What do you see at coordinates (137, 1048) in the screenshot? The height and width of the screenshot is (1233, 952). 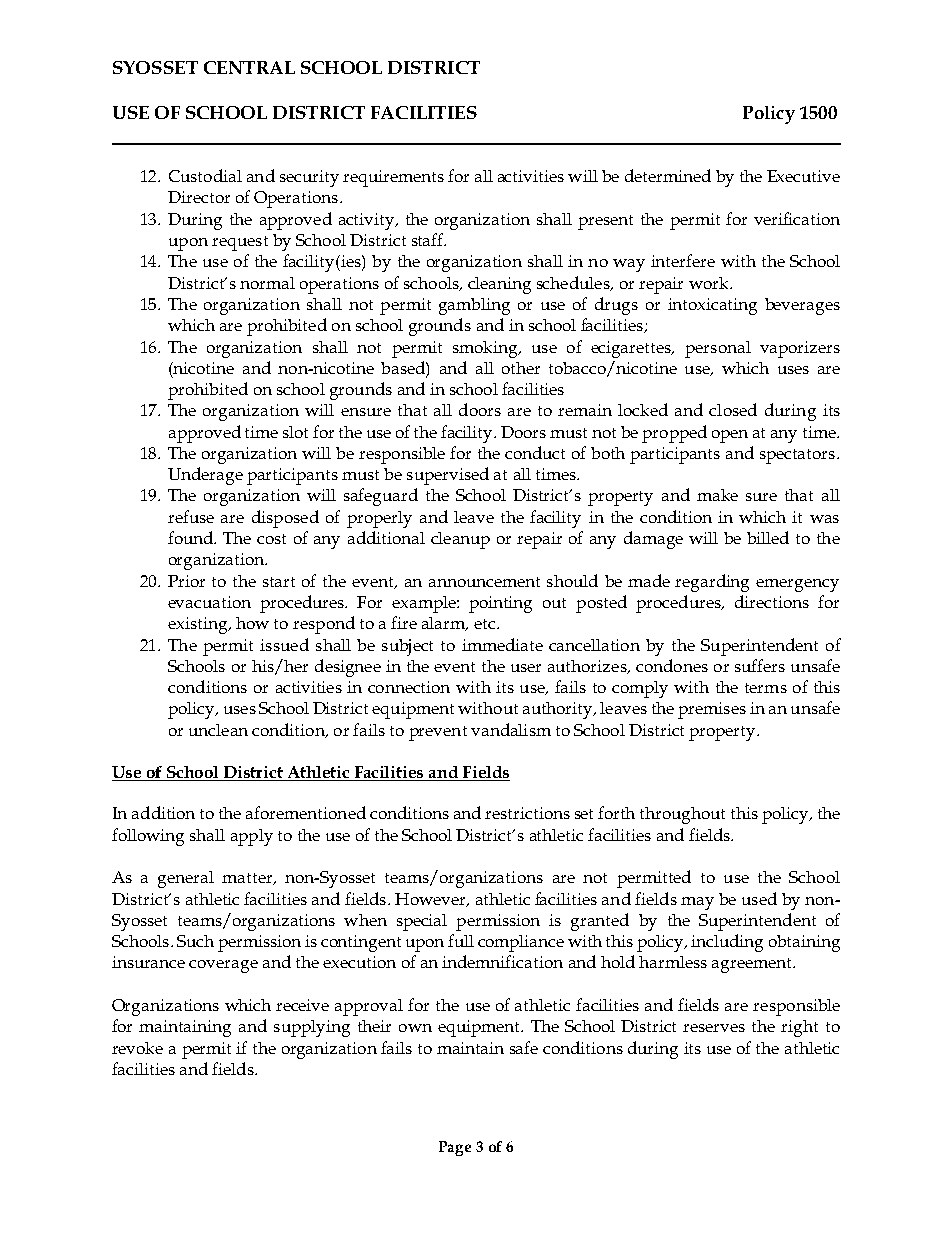 I see `revoke` at bounding box center [137, 1048].
